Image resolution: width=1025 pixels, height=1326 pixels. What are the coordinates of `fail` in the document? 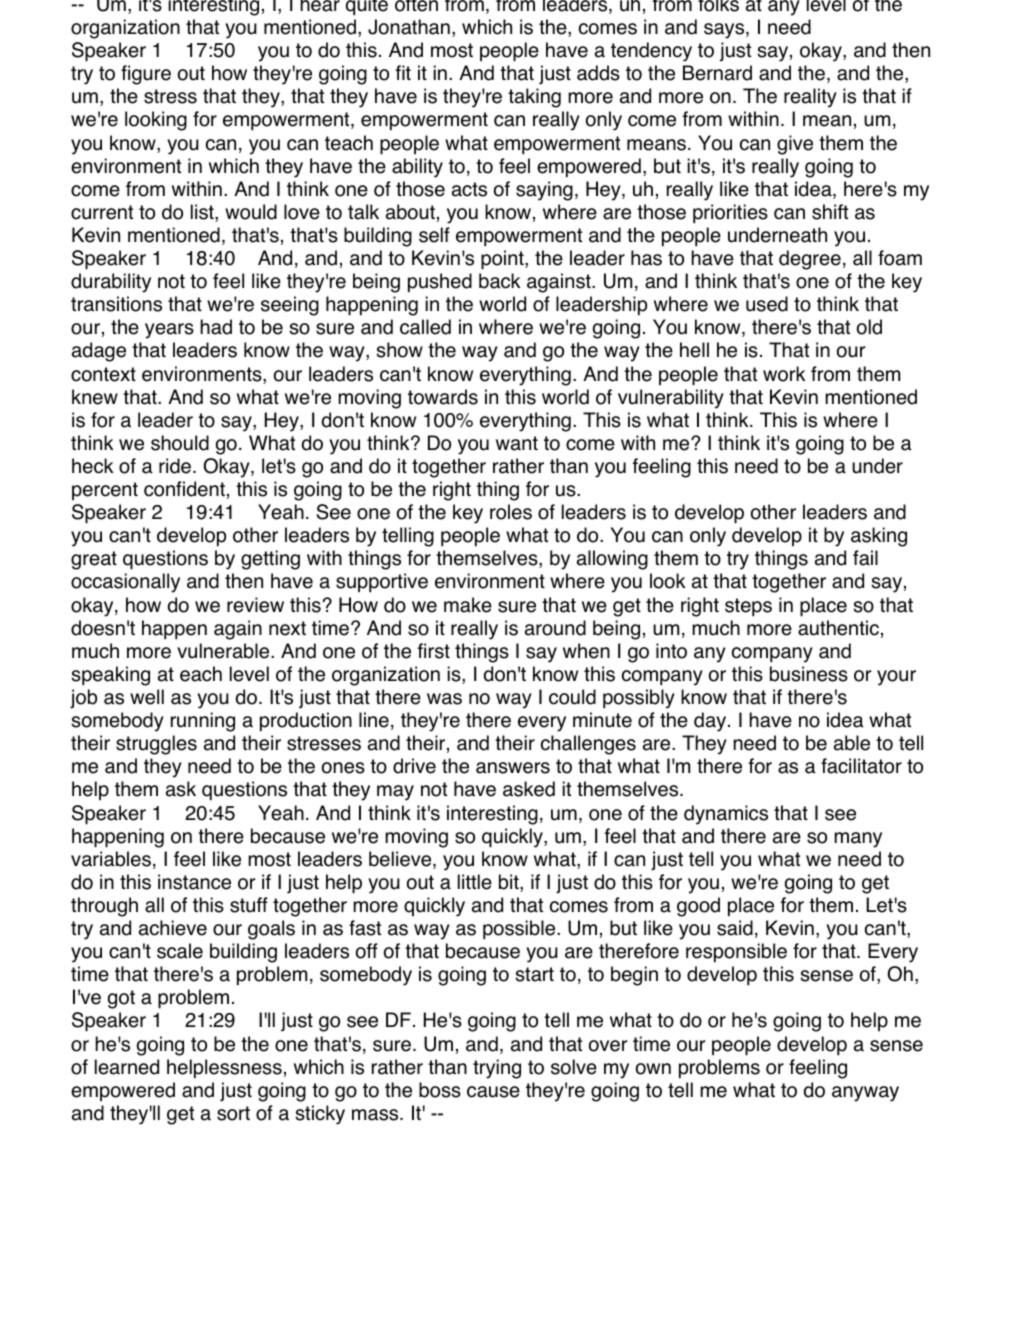 It's located at (865, 558).
